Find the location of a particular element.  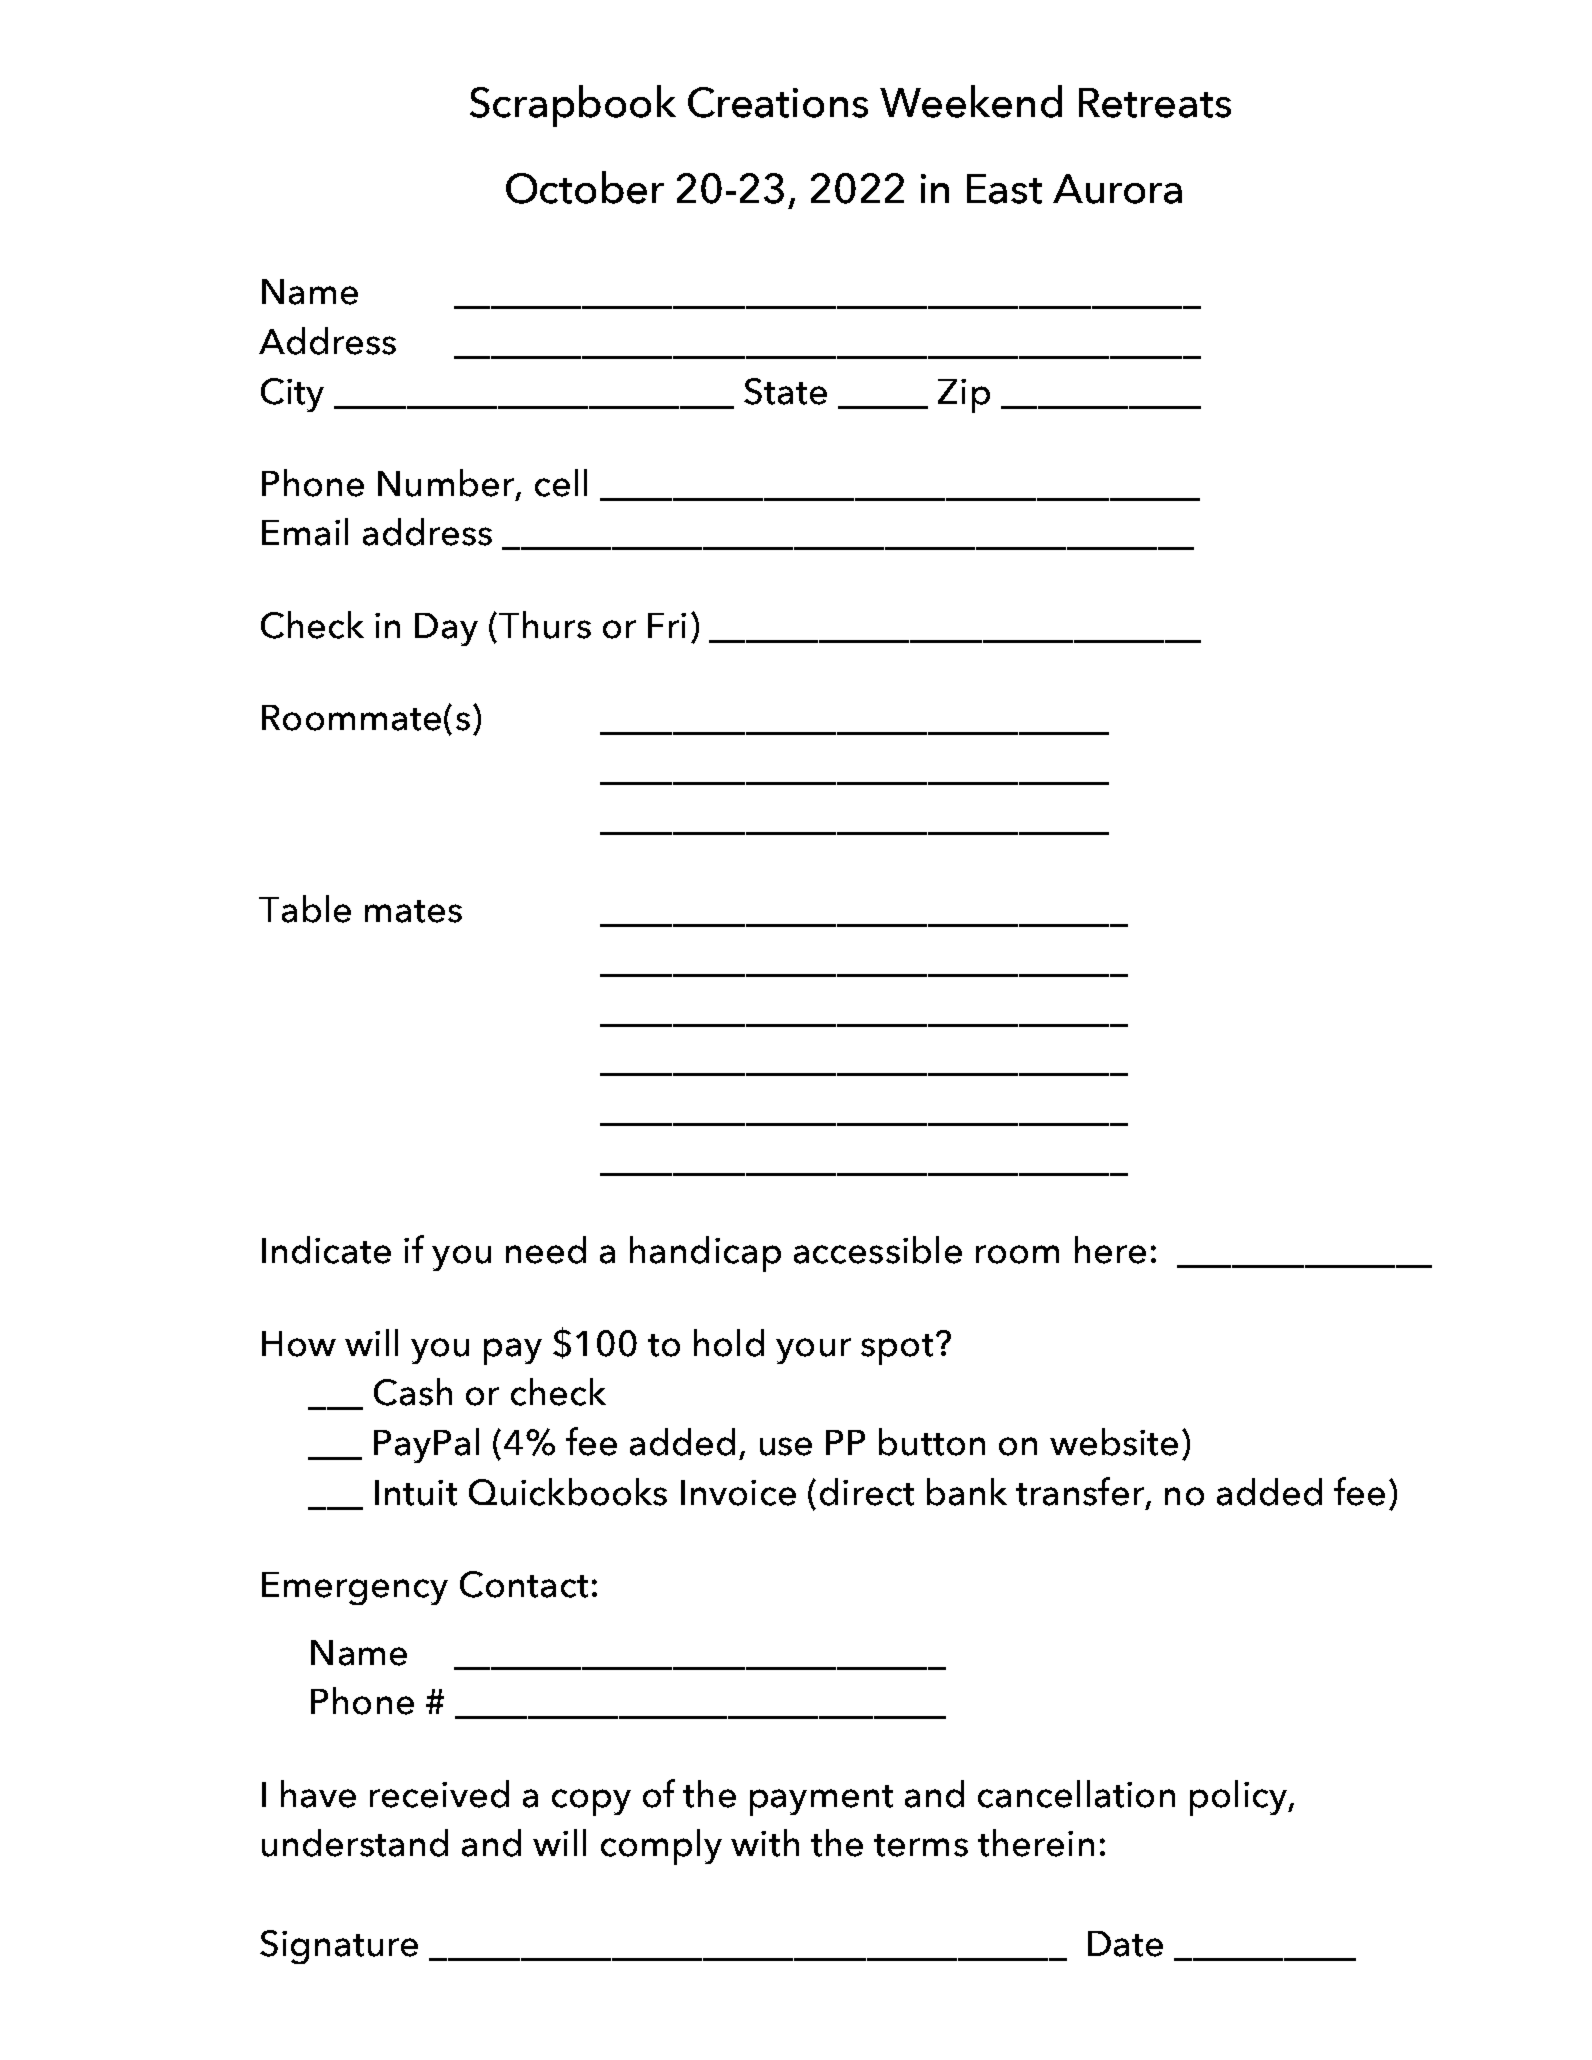

accessible is located at coordinates (878, 1250).
